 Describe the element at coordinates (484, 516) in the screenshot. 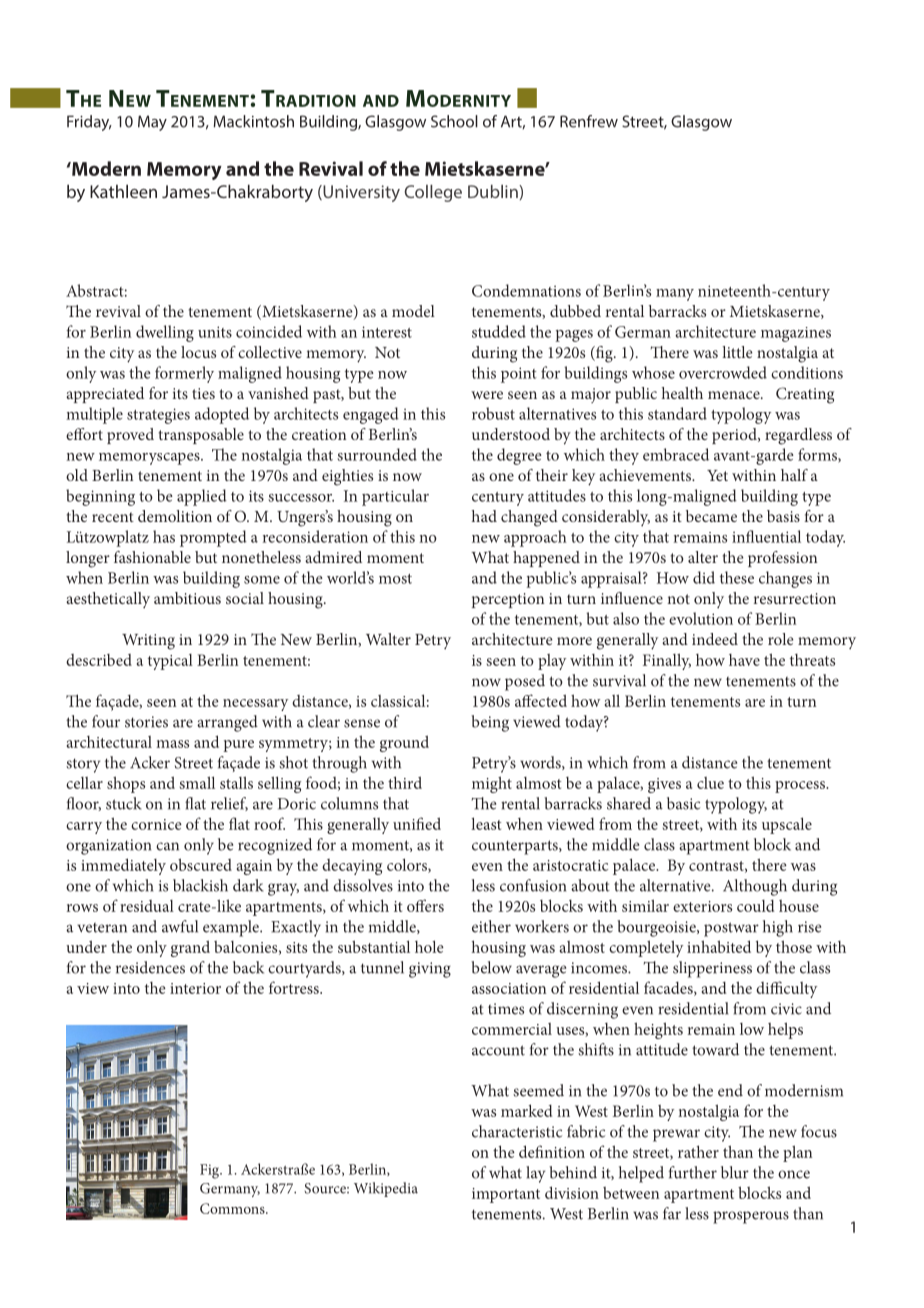

I see `had` at that location.
